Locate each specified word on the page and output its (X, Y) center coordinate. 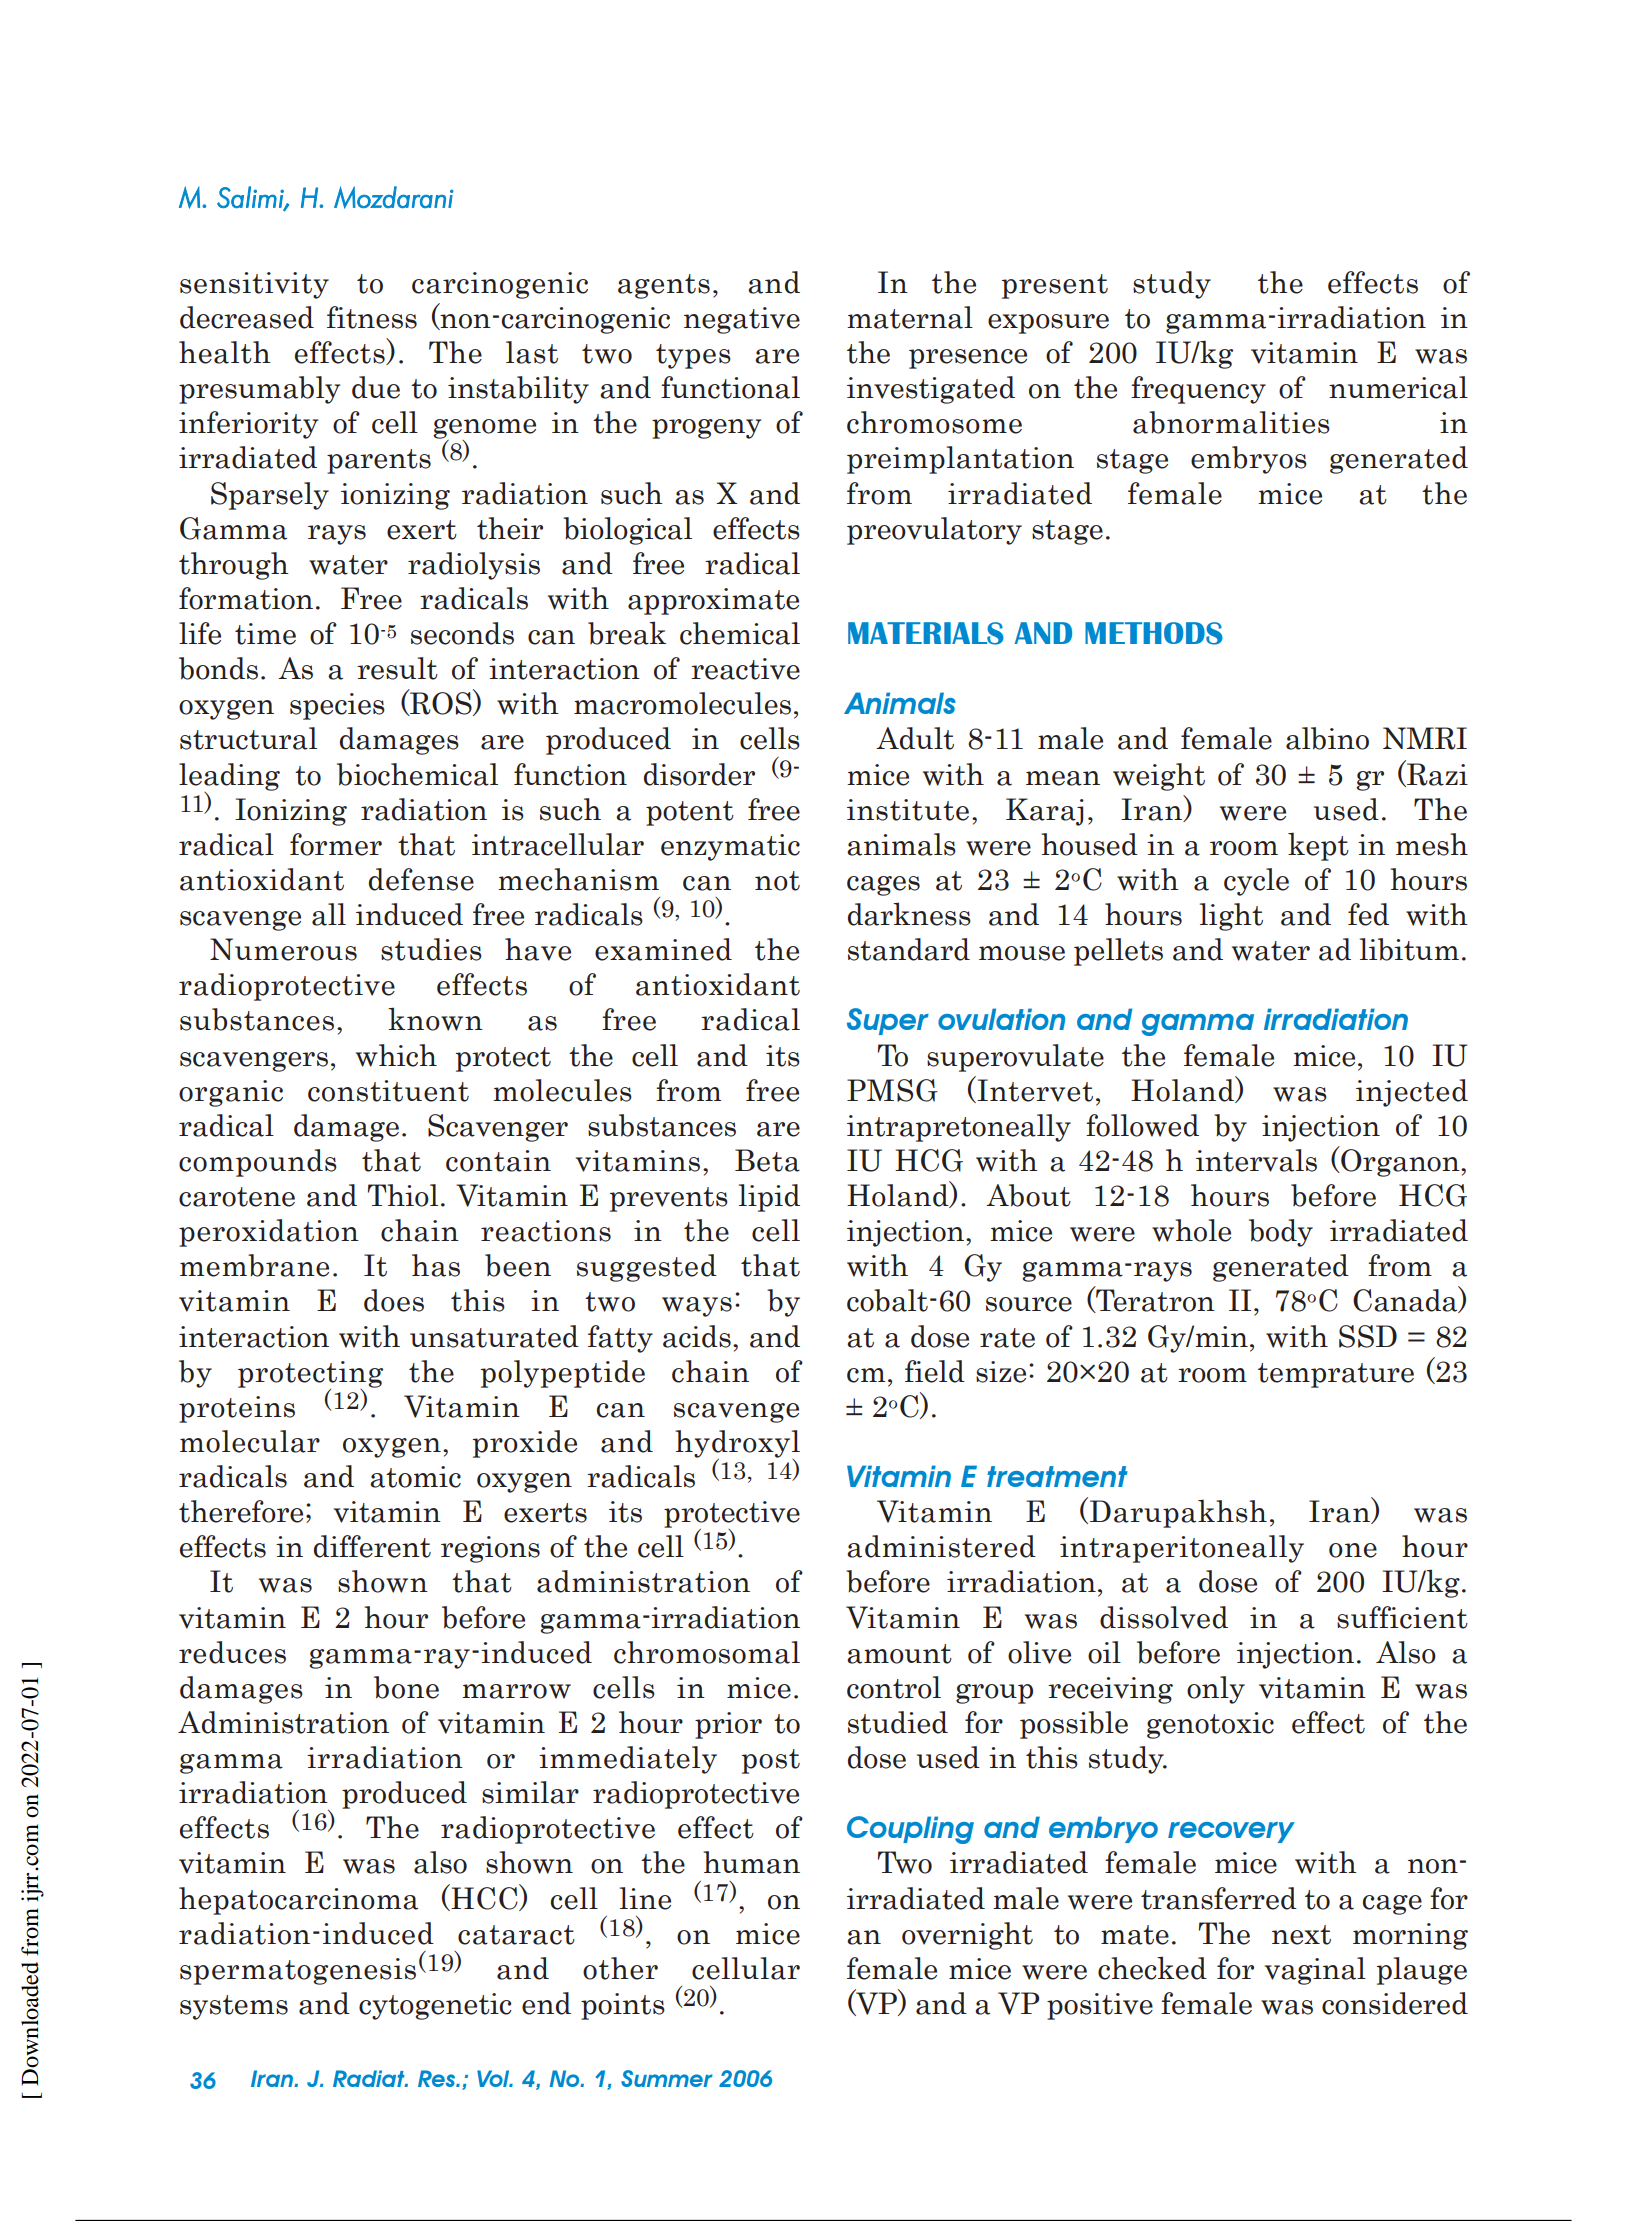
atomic (415, 1477)
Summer (667, 2078)
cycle (1256, 882)
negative (742, 320)
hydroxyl (737, 1445)
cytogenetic (435, 2006)
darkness (909, 914)
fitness (372, 317)
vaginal (1315, 1971)
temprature (1336, 1375)
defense (421, 879)
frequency (1198, 390)
